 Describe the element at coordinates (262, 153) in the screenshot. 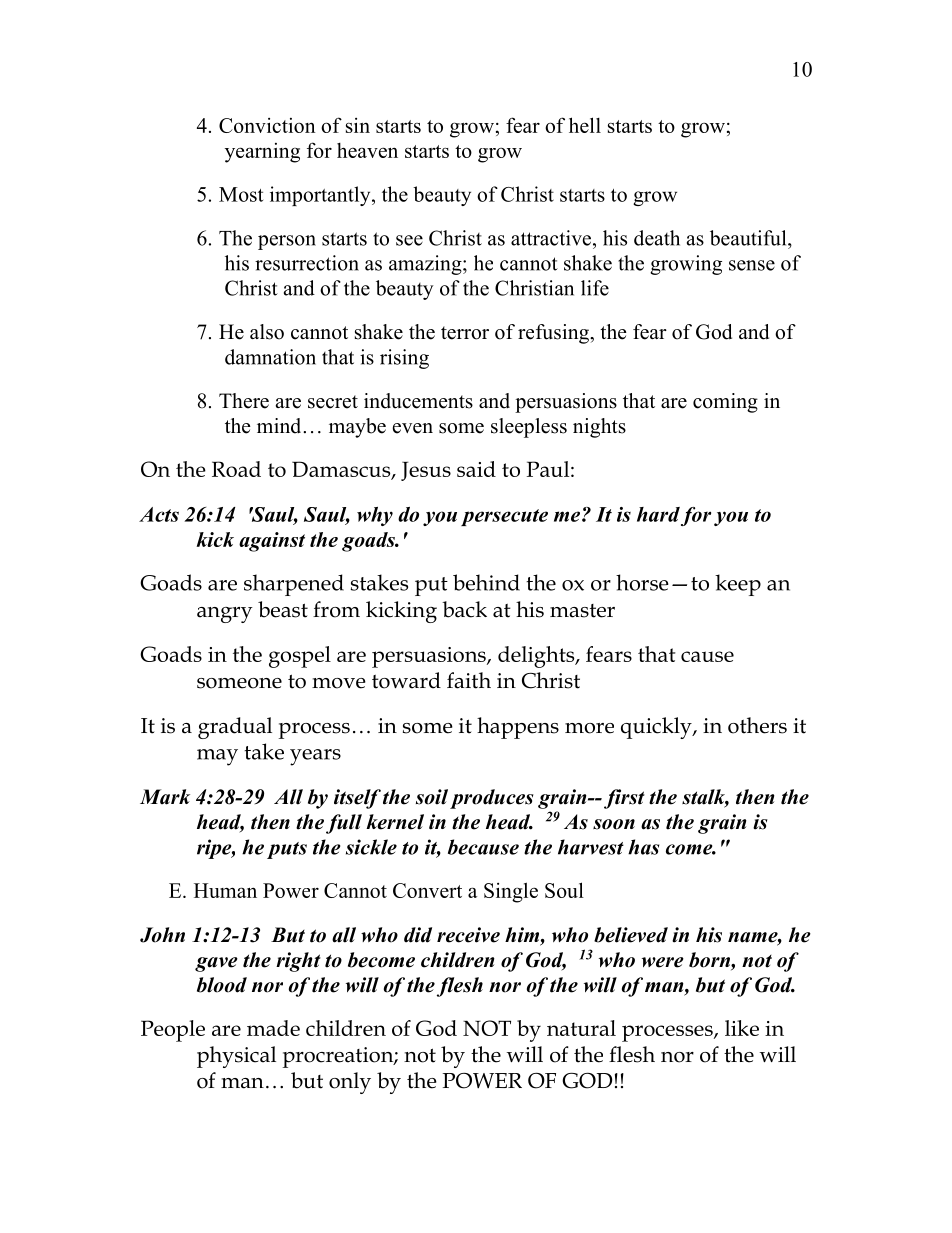

I see `yearning` at that location.
